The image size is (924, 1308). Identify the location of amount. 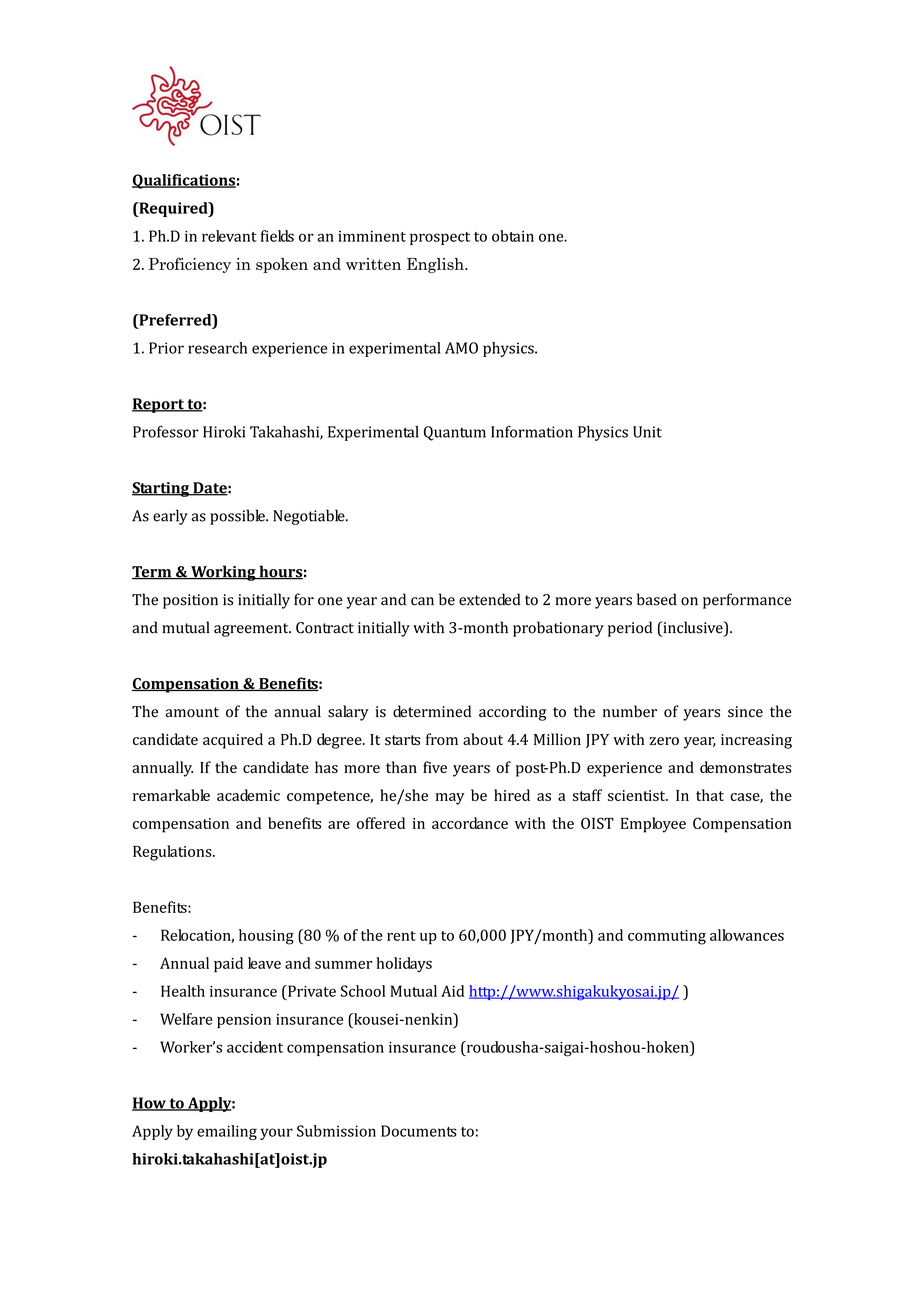
(192, 712).
